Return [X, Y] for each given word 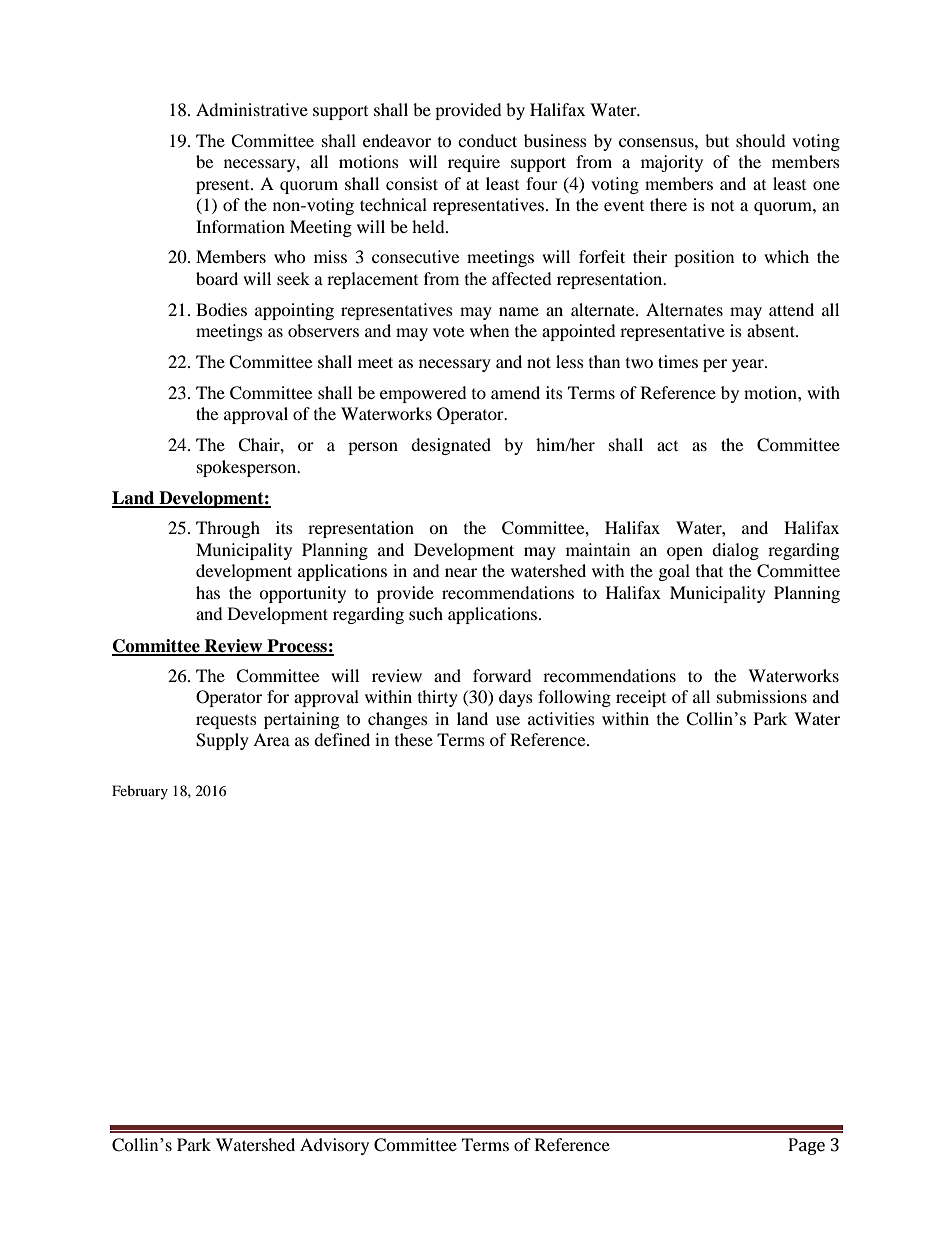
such [426, 613]
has [208, 592]
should [761, 140]
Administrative [252, 109]
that [709, 570]
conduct [487, 140]
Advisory [334, 1146]
